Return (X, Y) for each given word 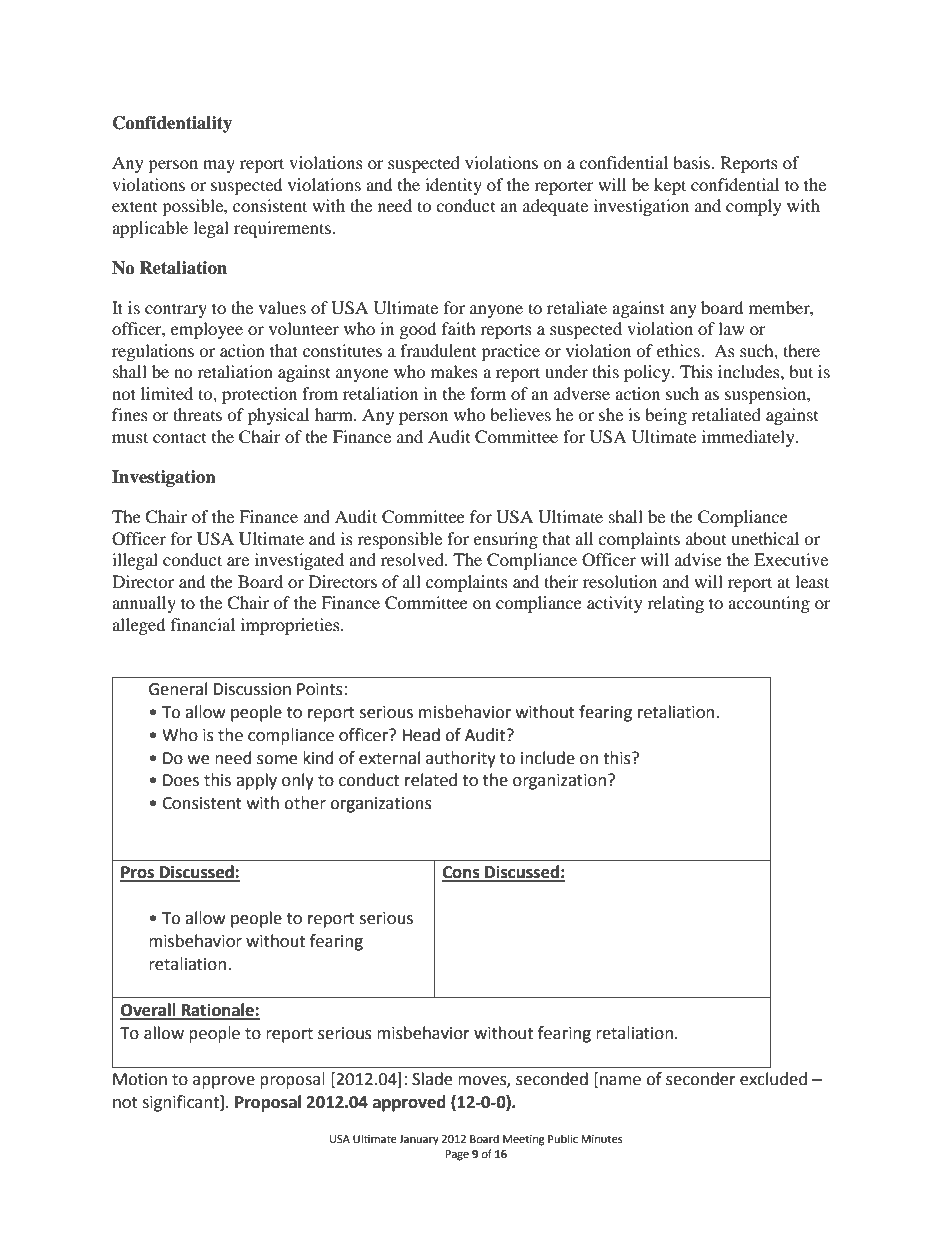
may (219, 166)
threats (197, 414)
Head (421, 735)
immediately (749, 438)
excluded (773, 1079)
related (431, 780)
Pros (138, 873)
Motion (140, 1079)
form (488, 393)
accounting (769, 604)
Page (457, 1155)
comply (754, 207)
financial (203, 624)
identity (453, 186)
